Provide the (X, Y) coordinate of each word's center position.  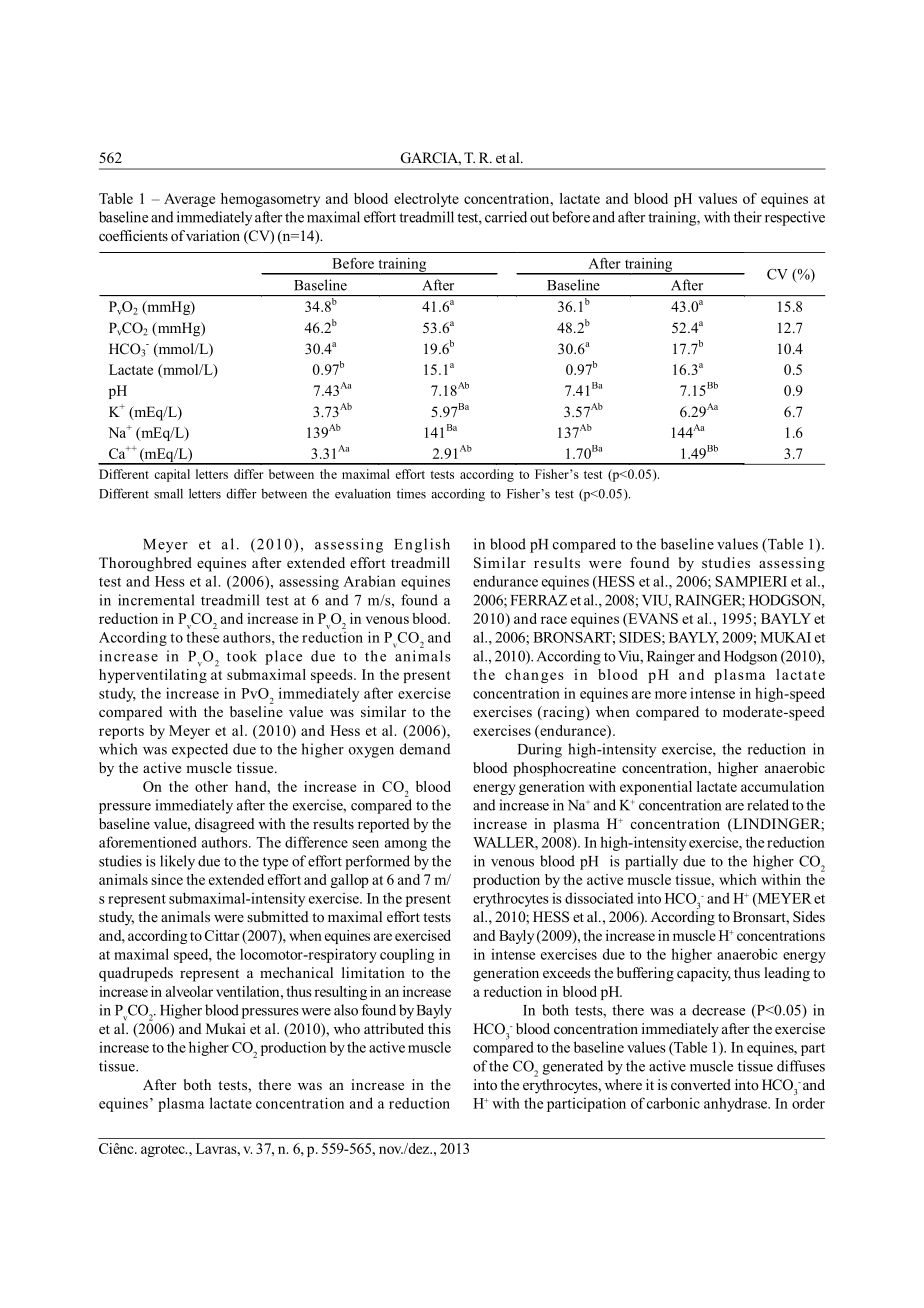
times (411, 494)
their (748, 217)
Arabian (369, 581)
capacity (704, 974)
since (167, 879)
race (554, 620)
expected (200, 750)
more (671, 695)
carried (506, 217)
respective (795, 218)
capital (172, 475)
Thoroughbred (145, 564)
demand (425, 749)
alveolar (189, 991)
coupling (407, 955)
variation (213, 235)
